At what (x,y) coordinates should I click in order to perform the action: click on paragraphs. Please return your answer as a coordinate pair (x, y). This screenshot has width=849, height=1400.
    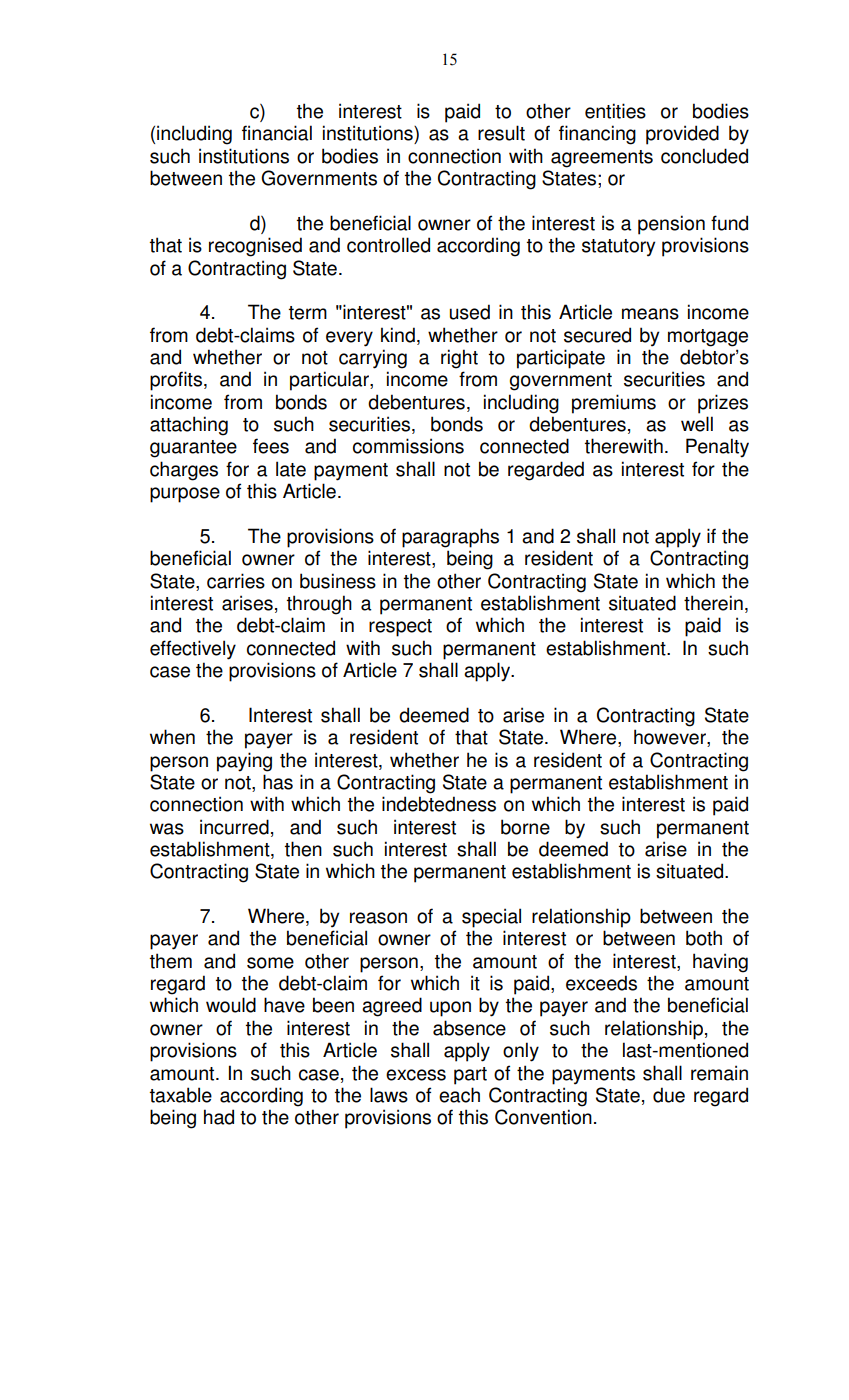
    Looking at the image, I should click on (450, 538).
